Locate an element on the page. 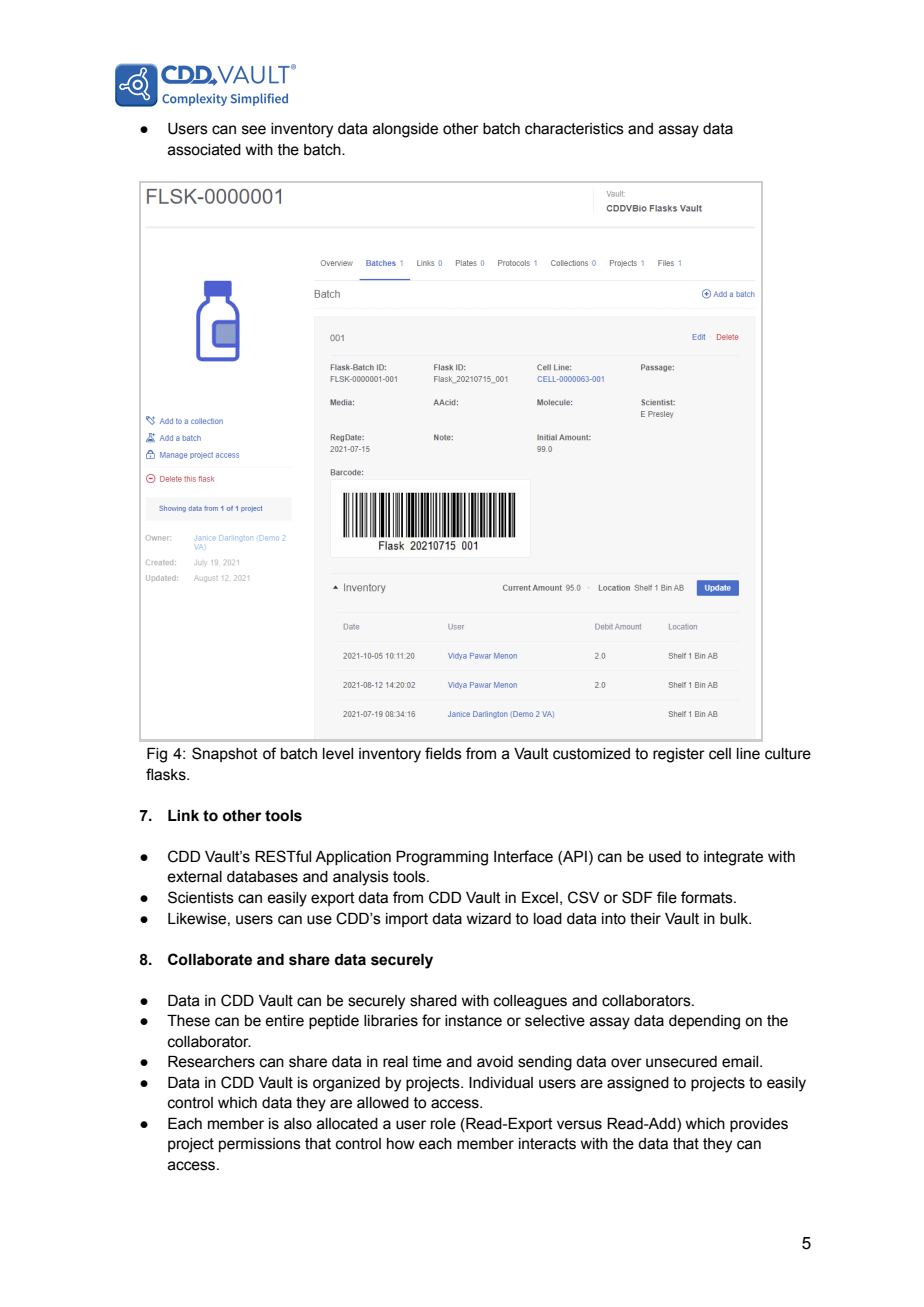  formats is located at coordinates (708, 897).
